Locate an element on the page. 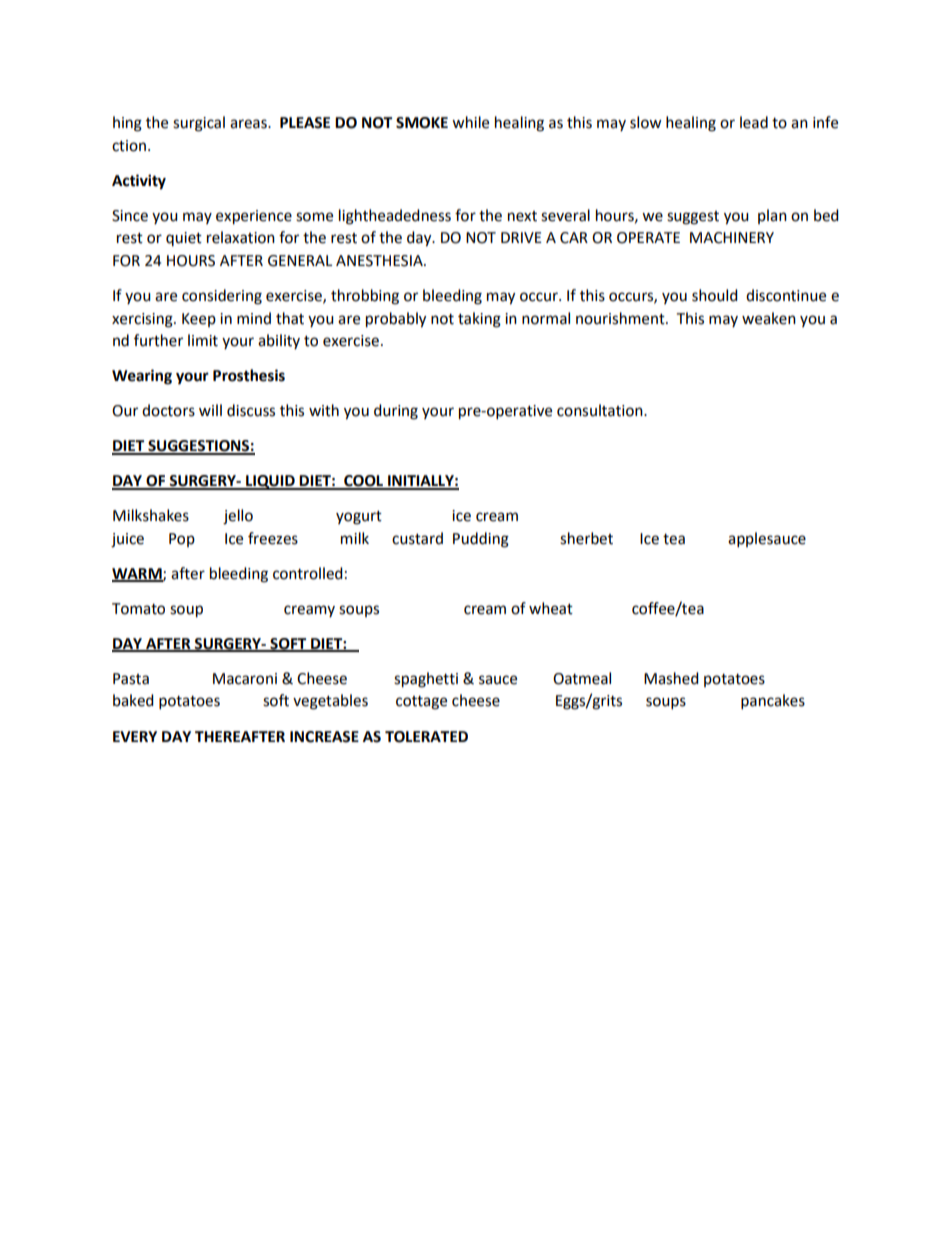  while is located at coordinates (470, 122).
